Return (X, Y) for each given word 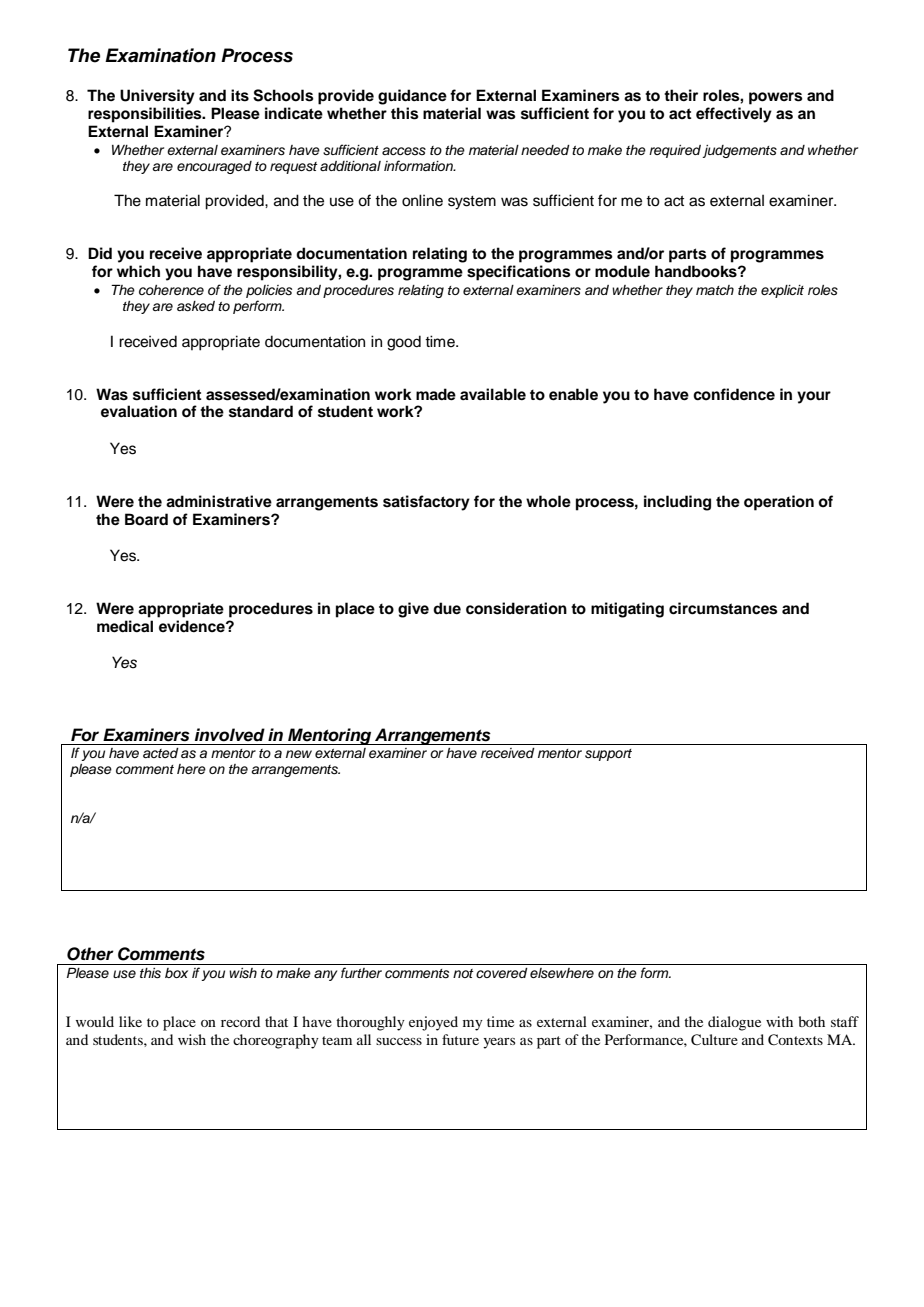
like (130, 1021)
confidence (734, 394)
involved (230, 735)
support (608, 755)
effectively (734, 115)
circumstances (723, 608)
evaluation (139, 411)
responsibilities (146, 115)
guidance (412, 97)
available (493, 394)
